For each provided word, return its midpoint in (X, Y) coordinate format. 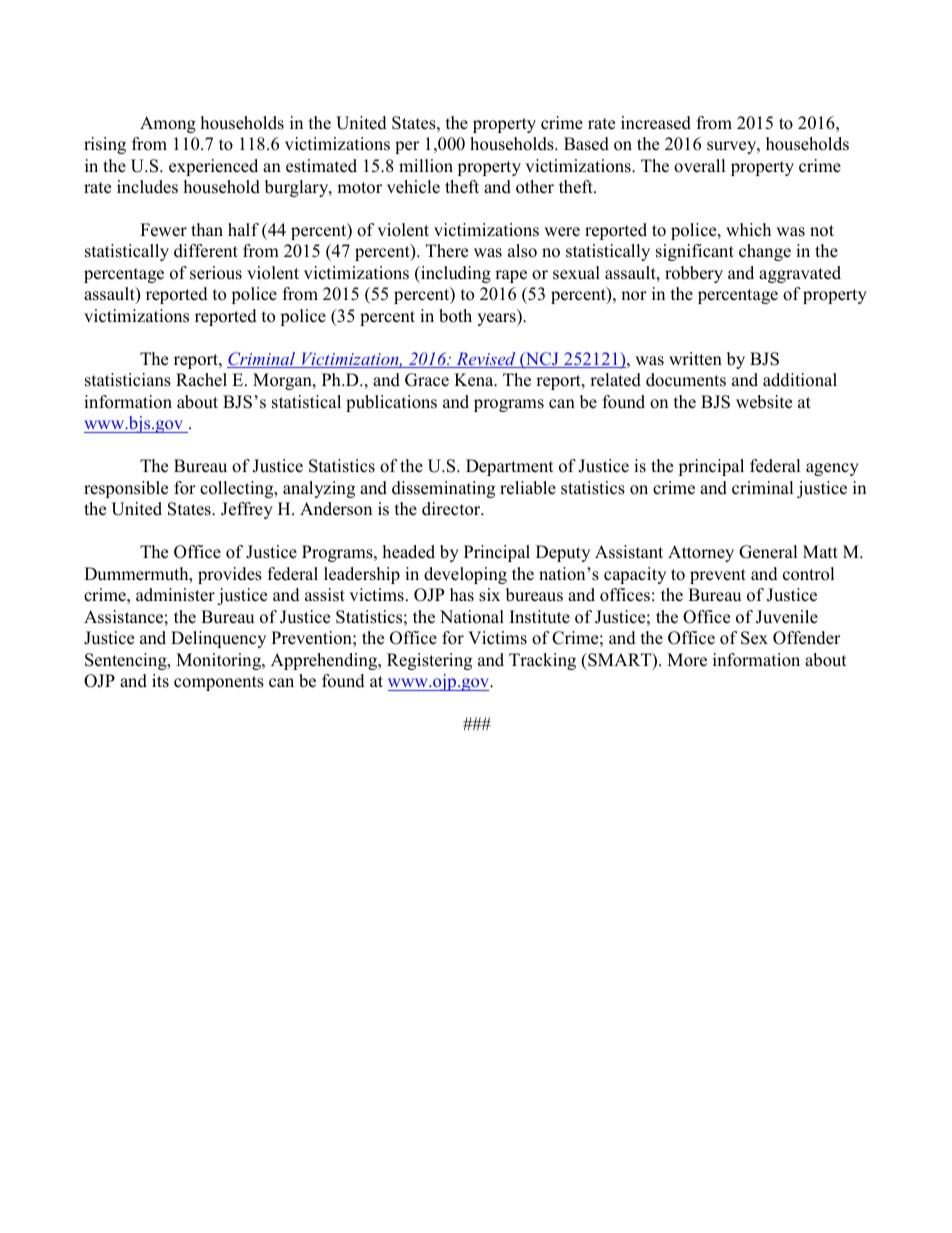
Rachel (201, 380)
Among (168, 124)
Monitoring (219, 661)
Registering (429, 661)
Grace (427, 380)
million (426, 166)
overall (700, 166)
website (764, 402)
